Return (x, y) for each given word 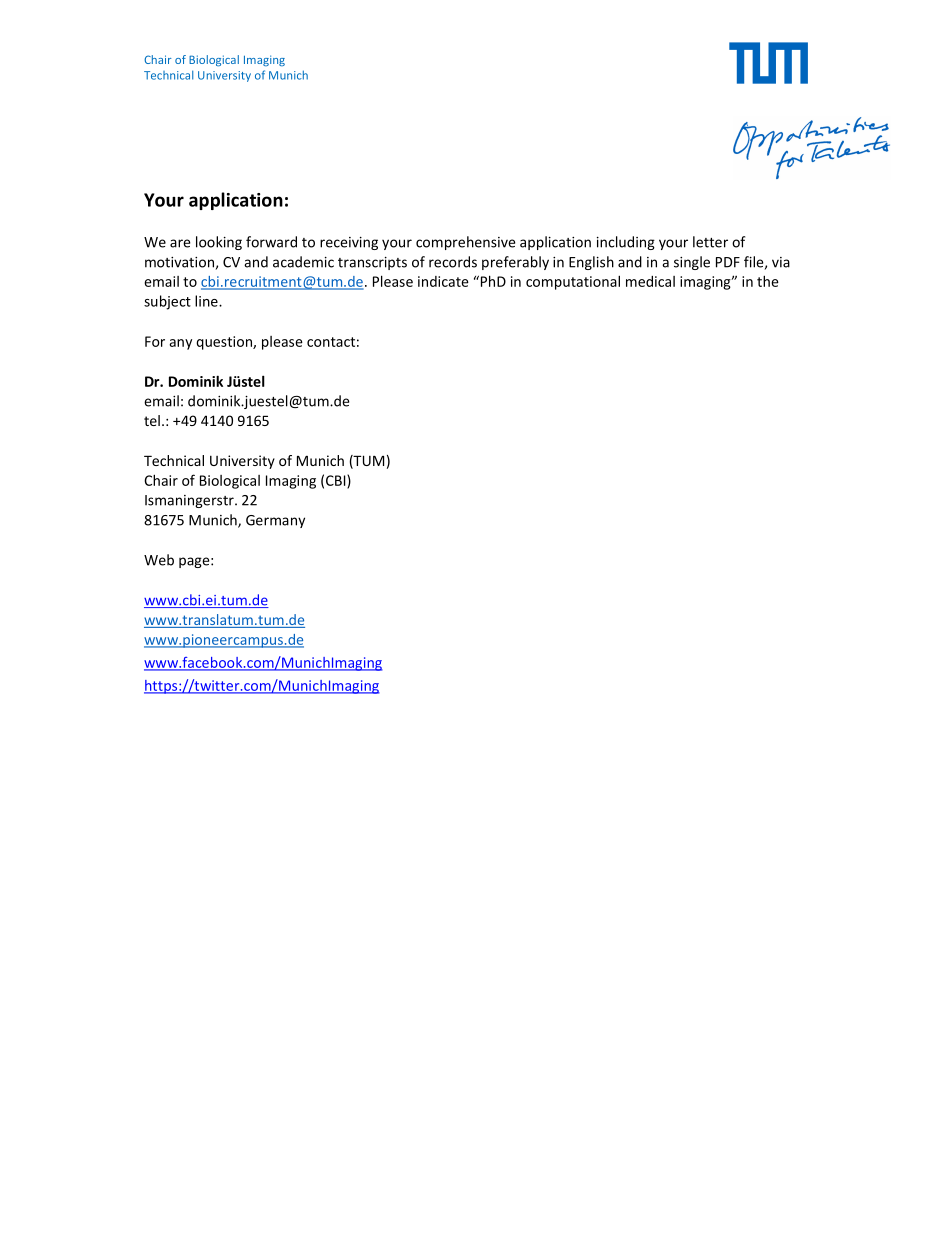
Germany (275, 521)
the (768, 281)
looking (219, 243)
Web (159, 560)
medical (650, 281)
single (692, 263)
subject (167, 302)
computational (573, 282)
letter (710, 242)
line (207, 301)
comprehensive (465, 243)
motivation (179, 262)
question (225, 343)
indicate (443, 281)
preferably (515, 263)
